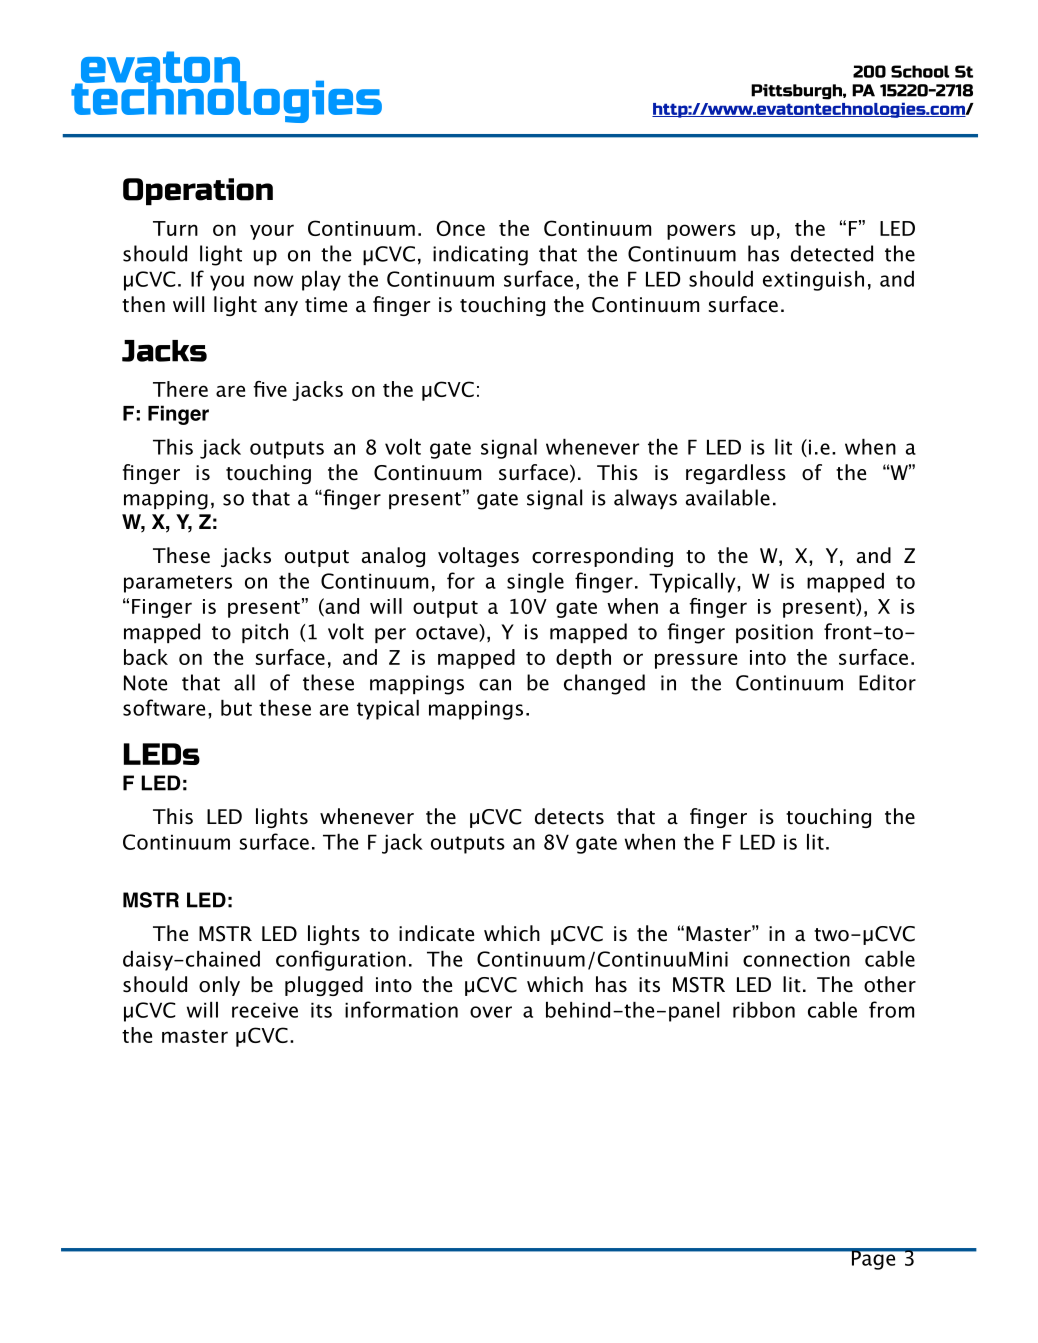 The width and height of the document is (1038, 1343). What do you see at coordinates (920, 71) in the document?
I see `School` at bounding box center [920, 71].
